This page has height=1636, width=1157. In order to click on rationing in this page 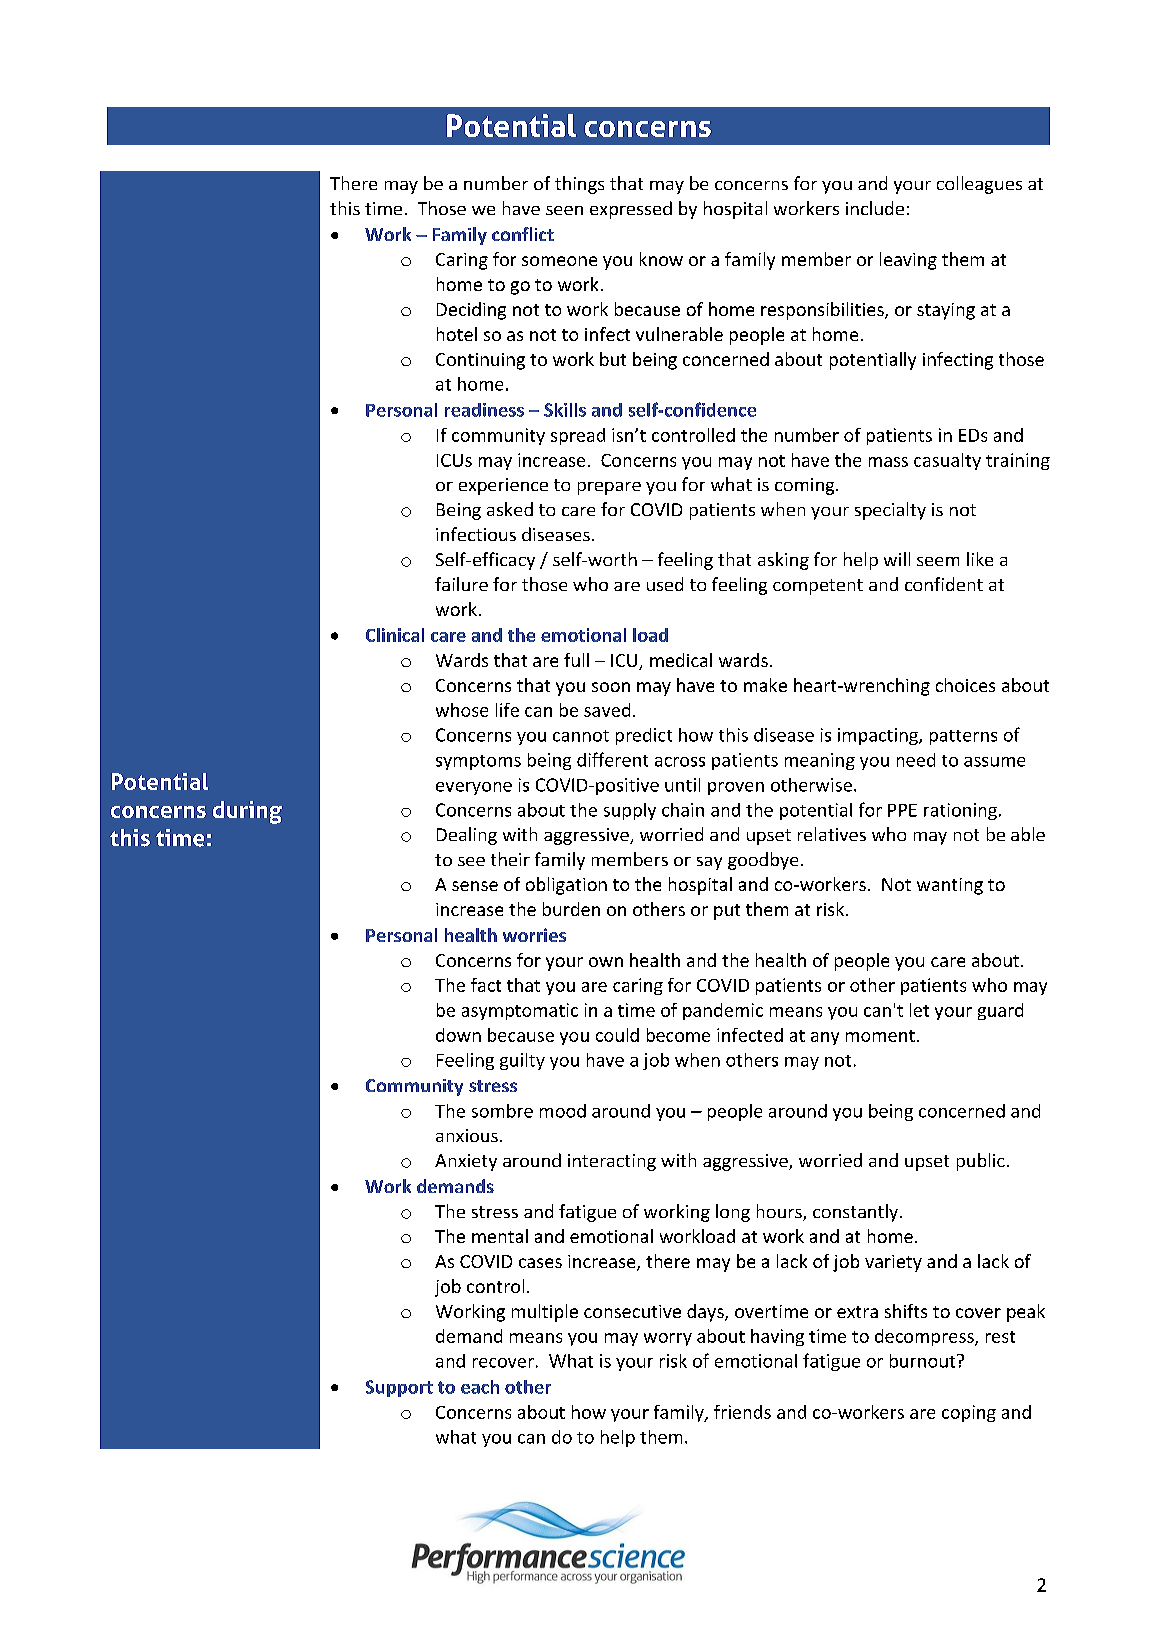, I will do `click(960, 811)`.
